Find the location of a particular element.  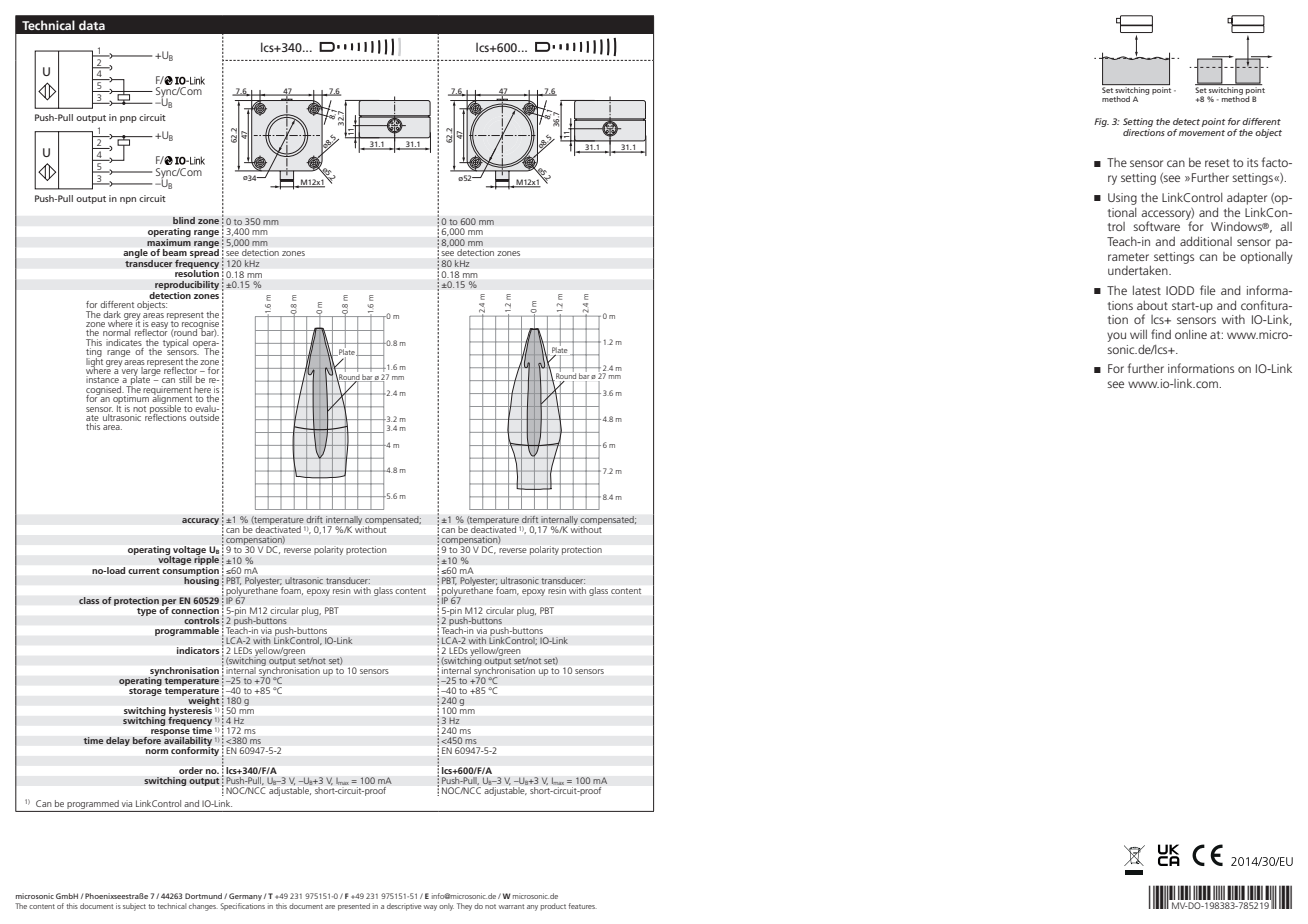

find is located at coordinates (1161, 334).
